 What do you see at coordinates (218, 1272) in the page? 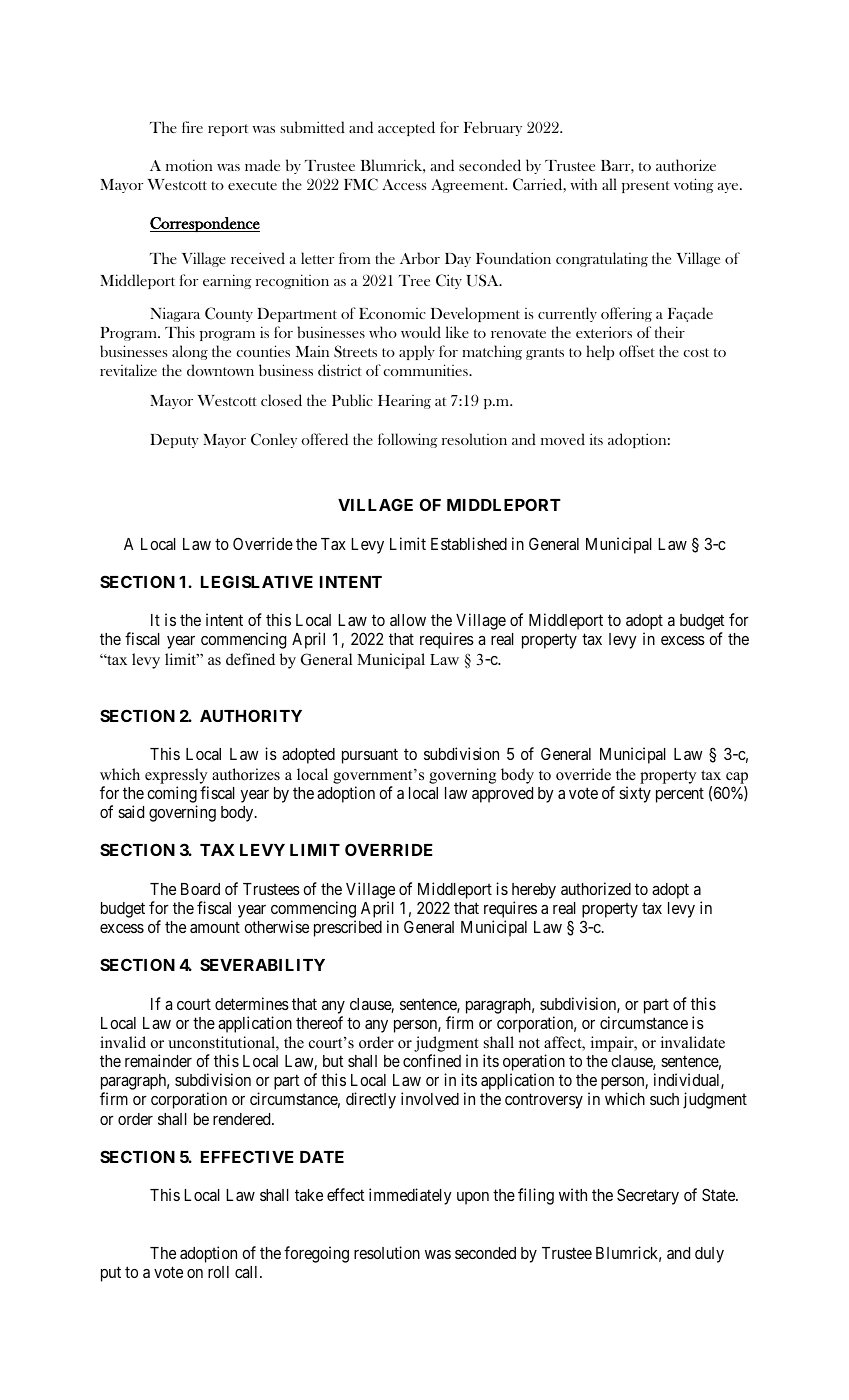
I see `roll` at bounding box center [218, 1272].
